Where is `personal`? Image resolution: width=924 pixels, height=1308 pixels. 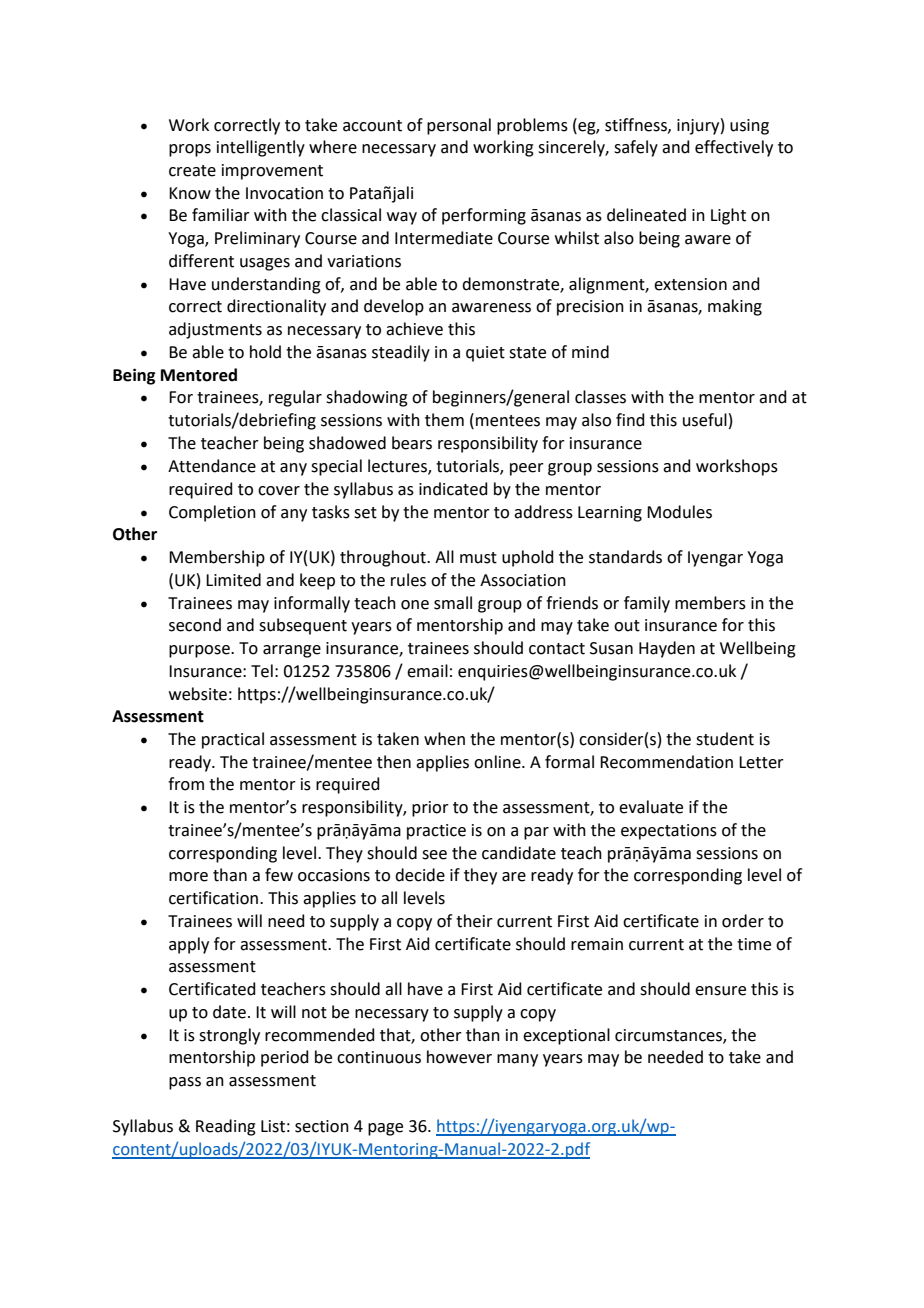 personal is located at coordinates (459, 126).
